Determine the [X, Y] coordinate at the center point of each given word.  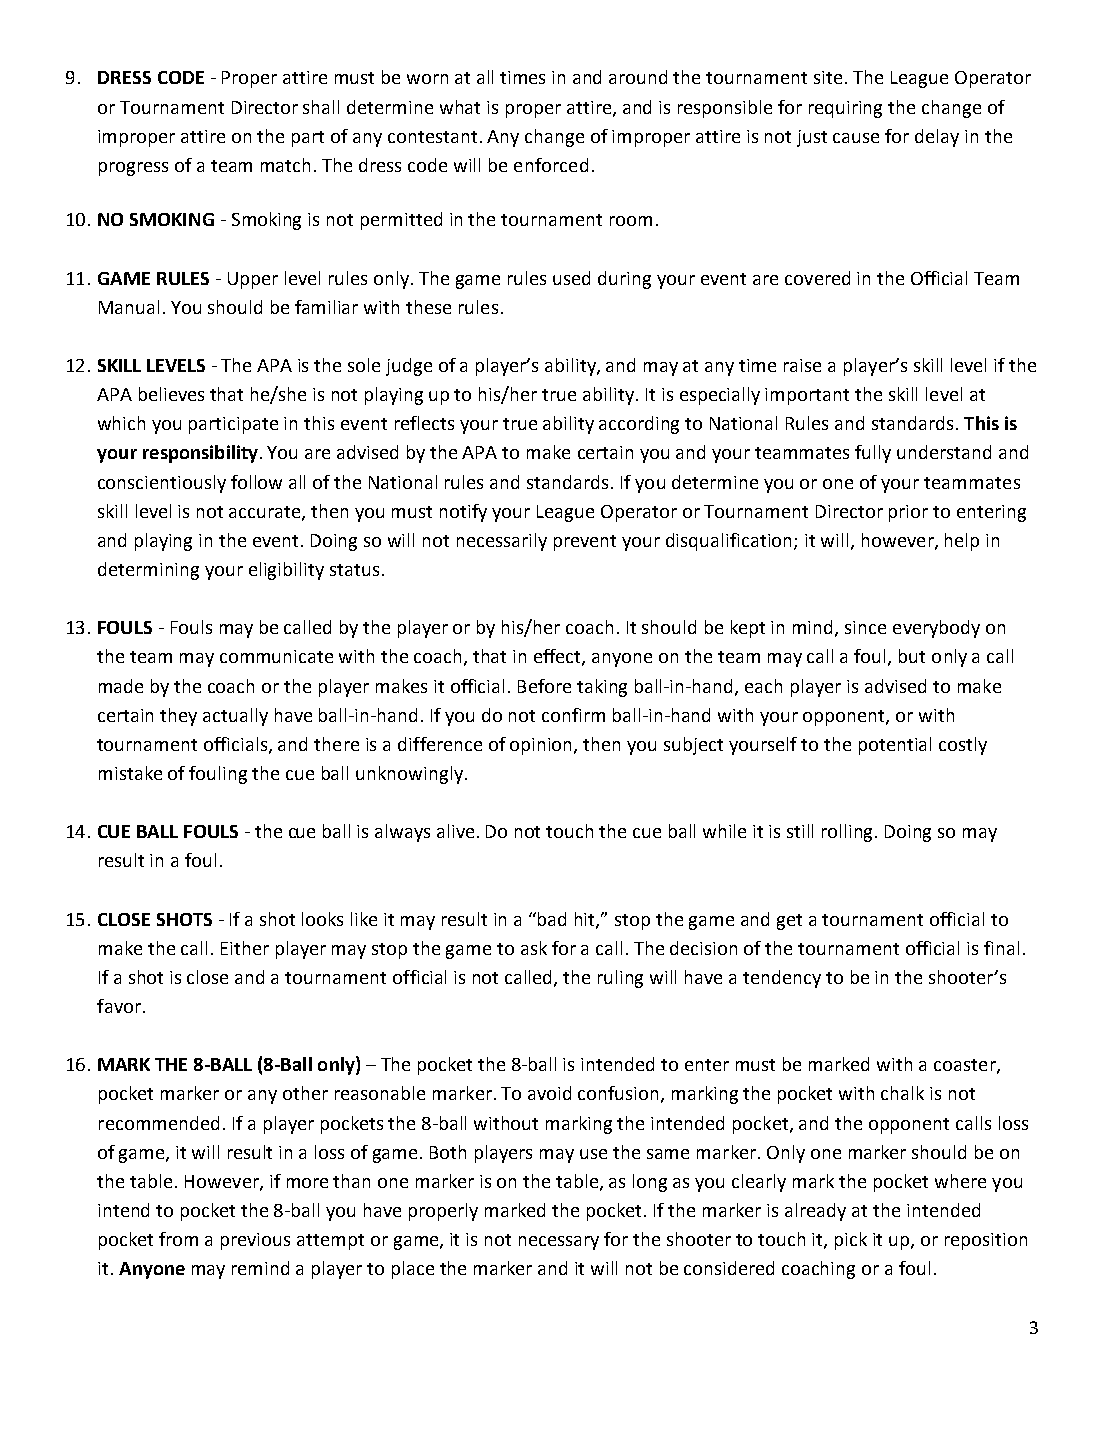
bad [552, 919]
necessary [559, 1243]
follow [256, 482]
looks [322, 919]
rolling [849, 833]
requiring [845, 109]
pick [851, 1241]
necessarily [502, 542]
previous [255, 1241]
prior [908, 513]
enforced [551, 165]
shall [321, 107]
